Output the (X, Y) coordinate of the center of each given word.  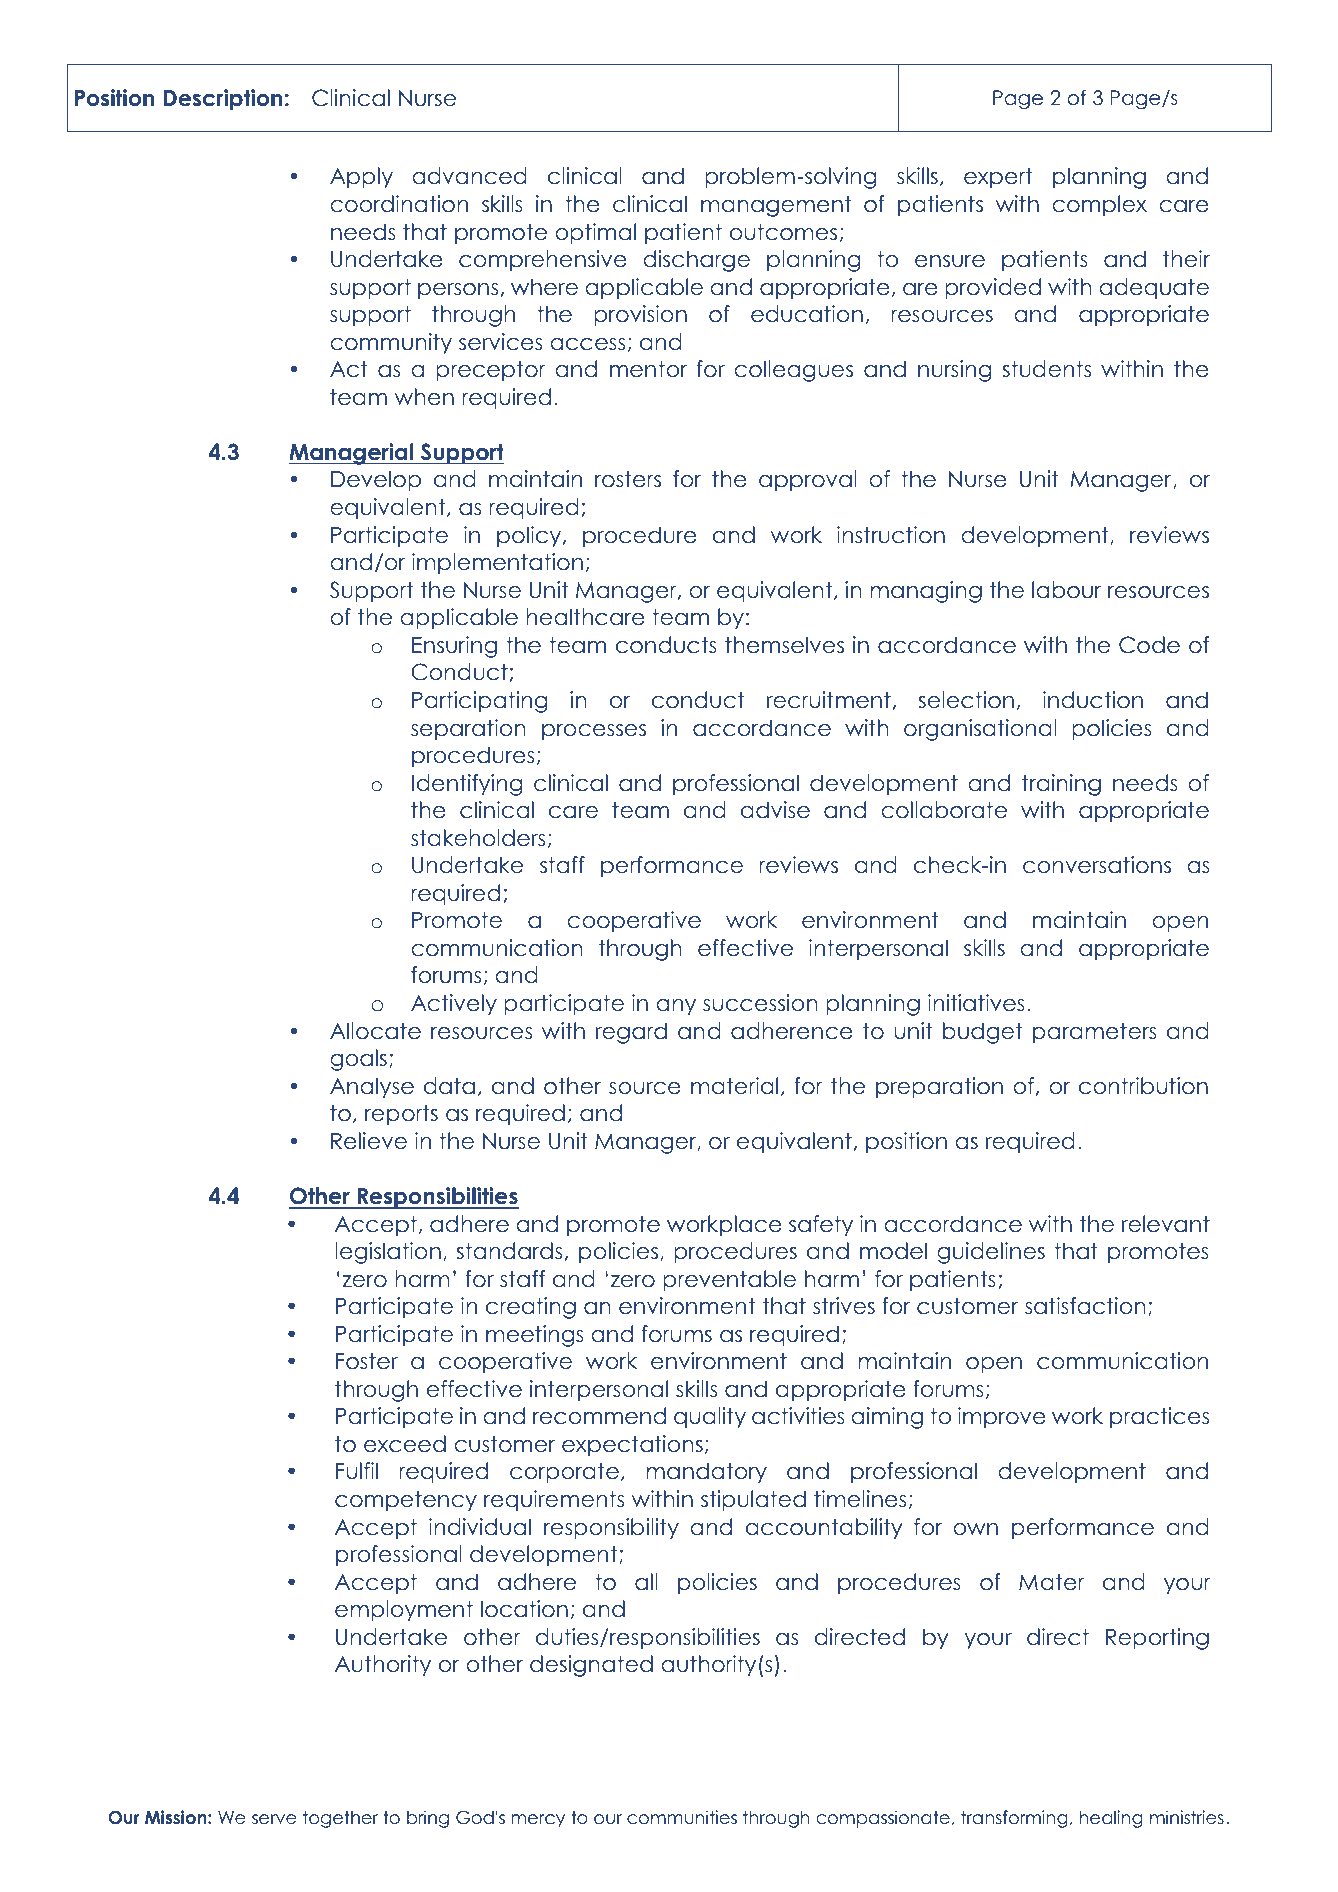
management (776, 206)
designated (591, 1666)
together (340, 1819)
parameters (1095, 1033)
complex (1099, 206)
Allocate (375, 1031)
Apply (361, 178)
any (676, 1007)
